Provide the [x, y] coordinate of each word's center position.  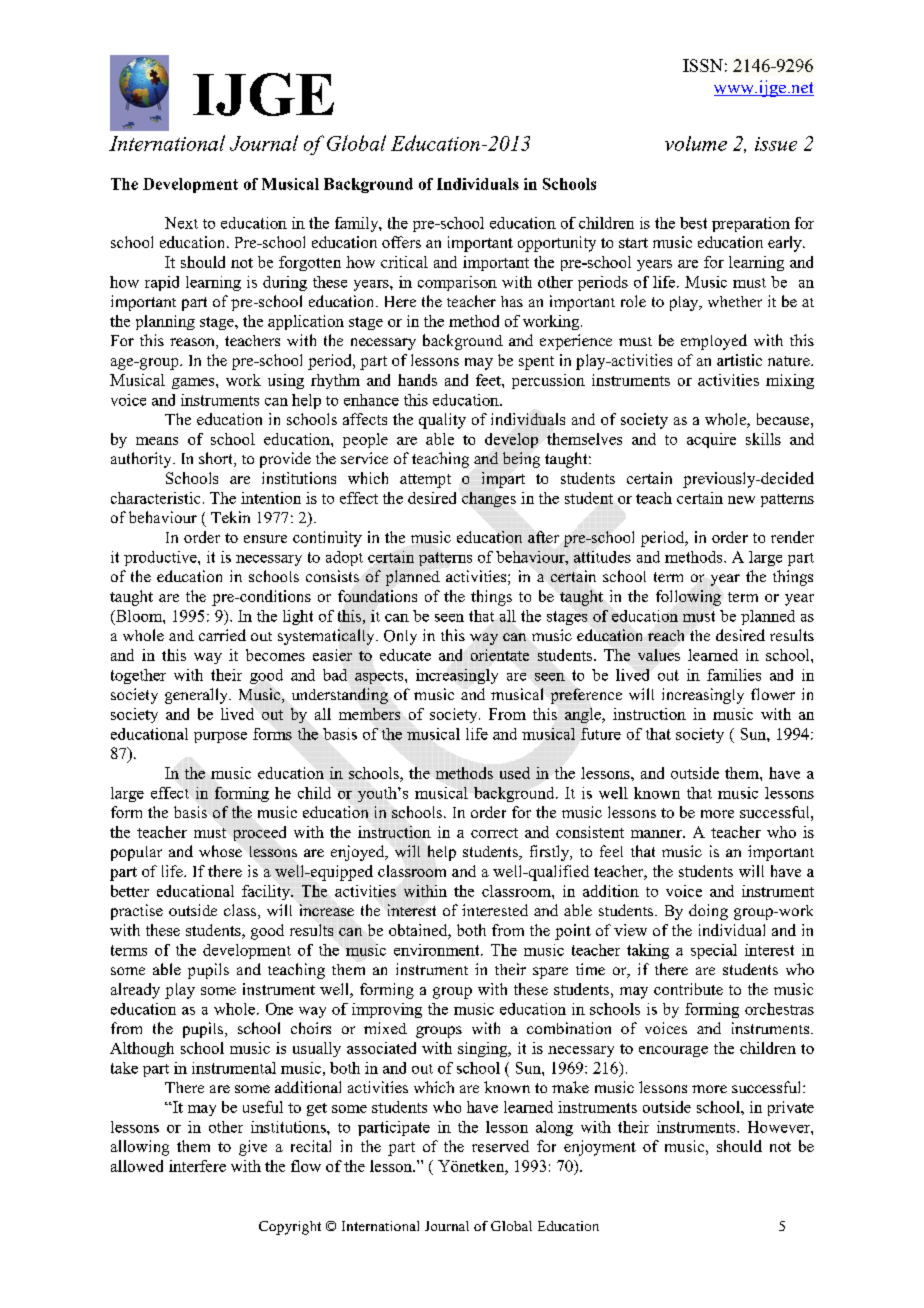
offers [401, 242]
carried [222, 635]
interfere [197, 1166]
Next [181, 223]
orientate [500, 655]
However [780, 1127]
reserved [500, 1146]
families [734, 675]
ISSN [703, 65]
